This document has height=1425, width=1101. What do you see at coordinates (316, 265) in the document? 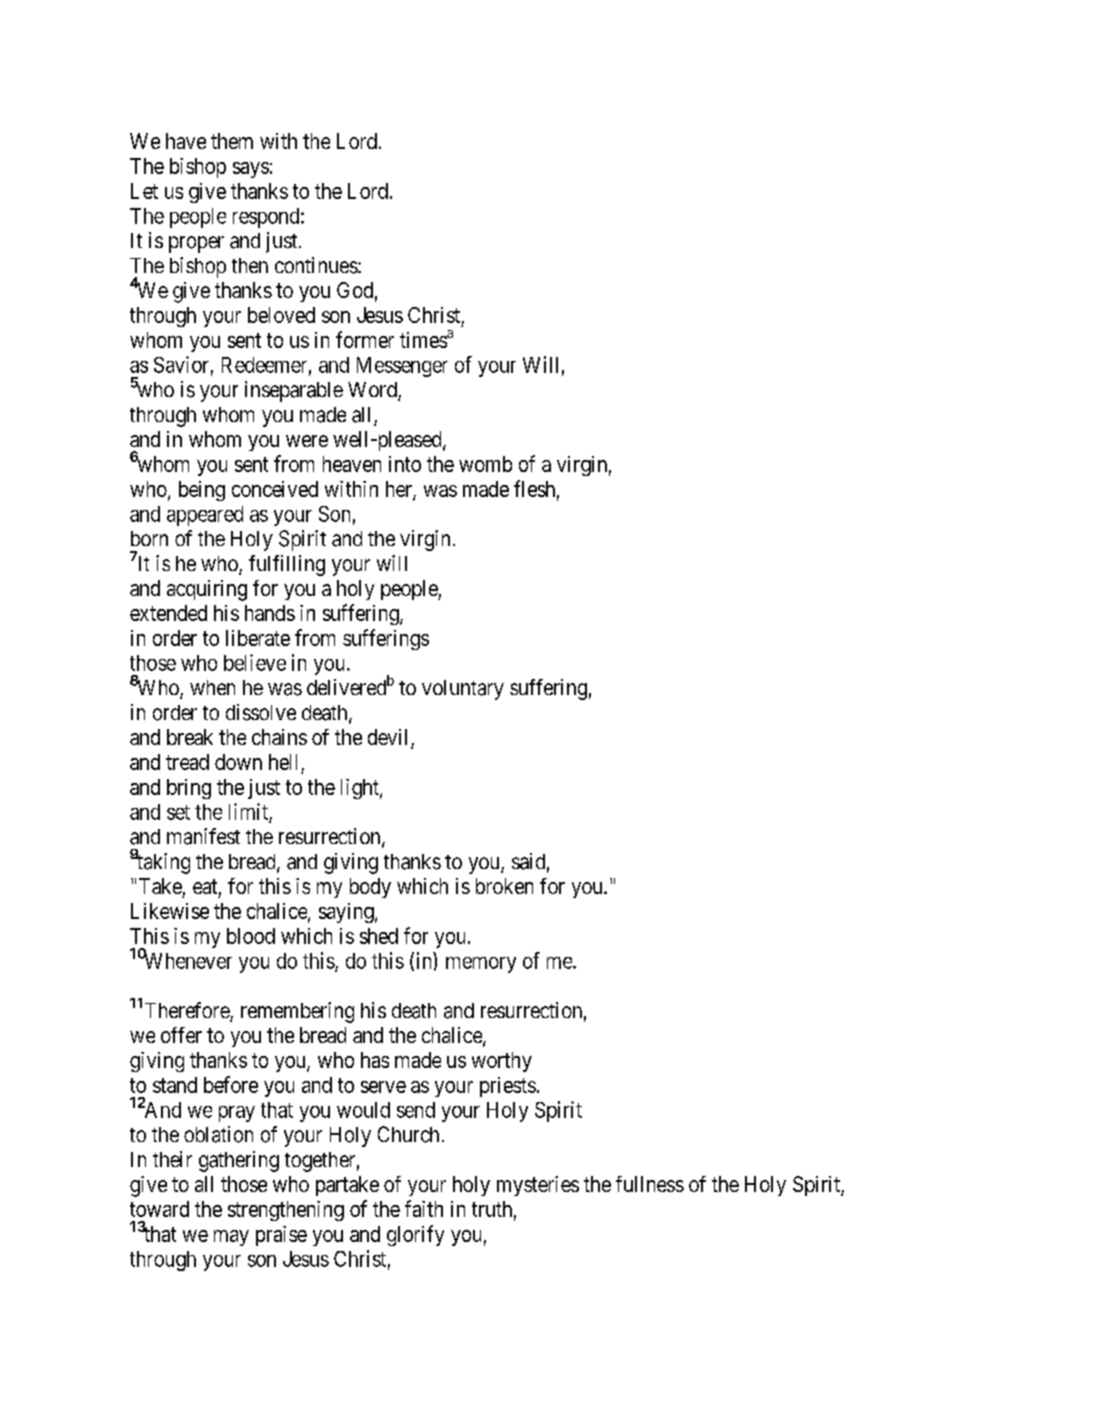
I see `continues` at bounding box center [316, 265].
